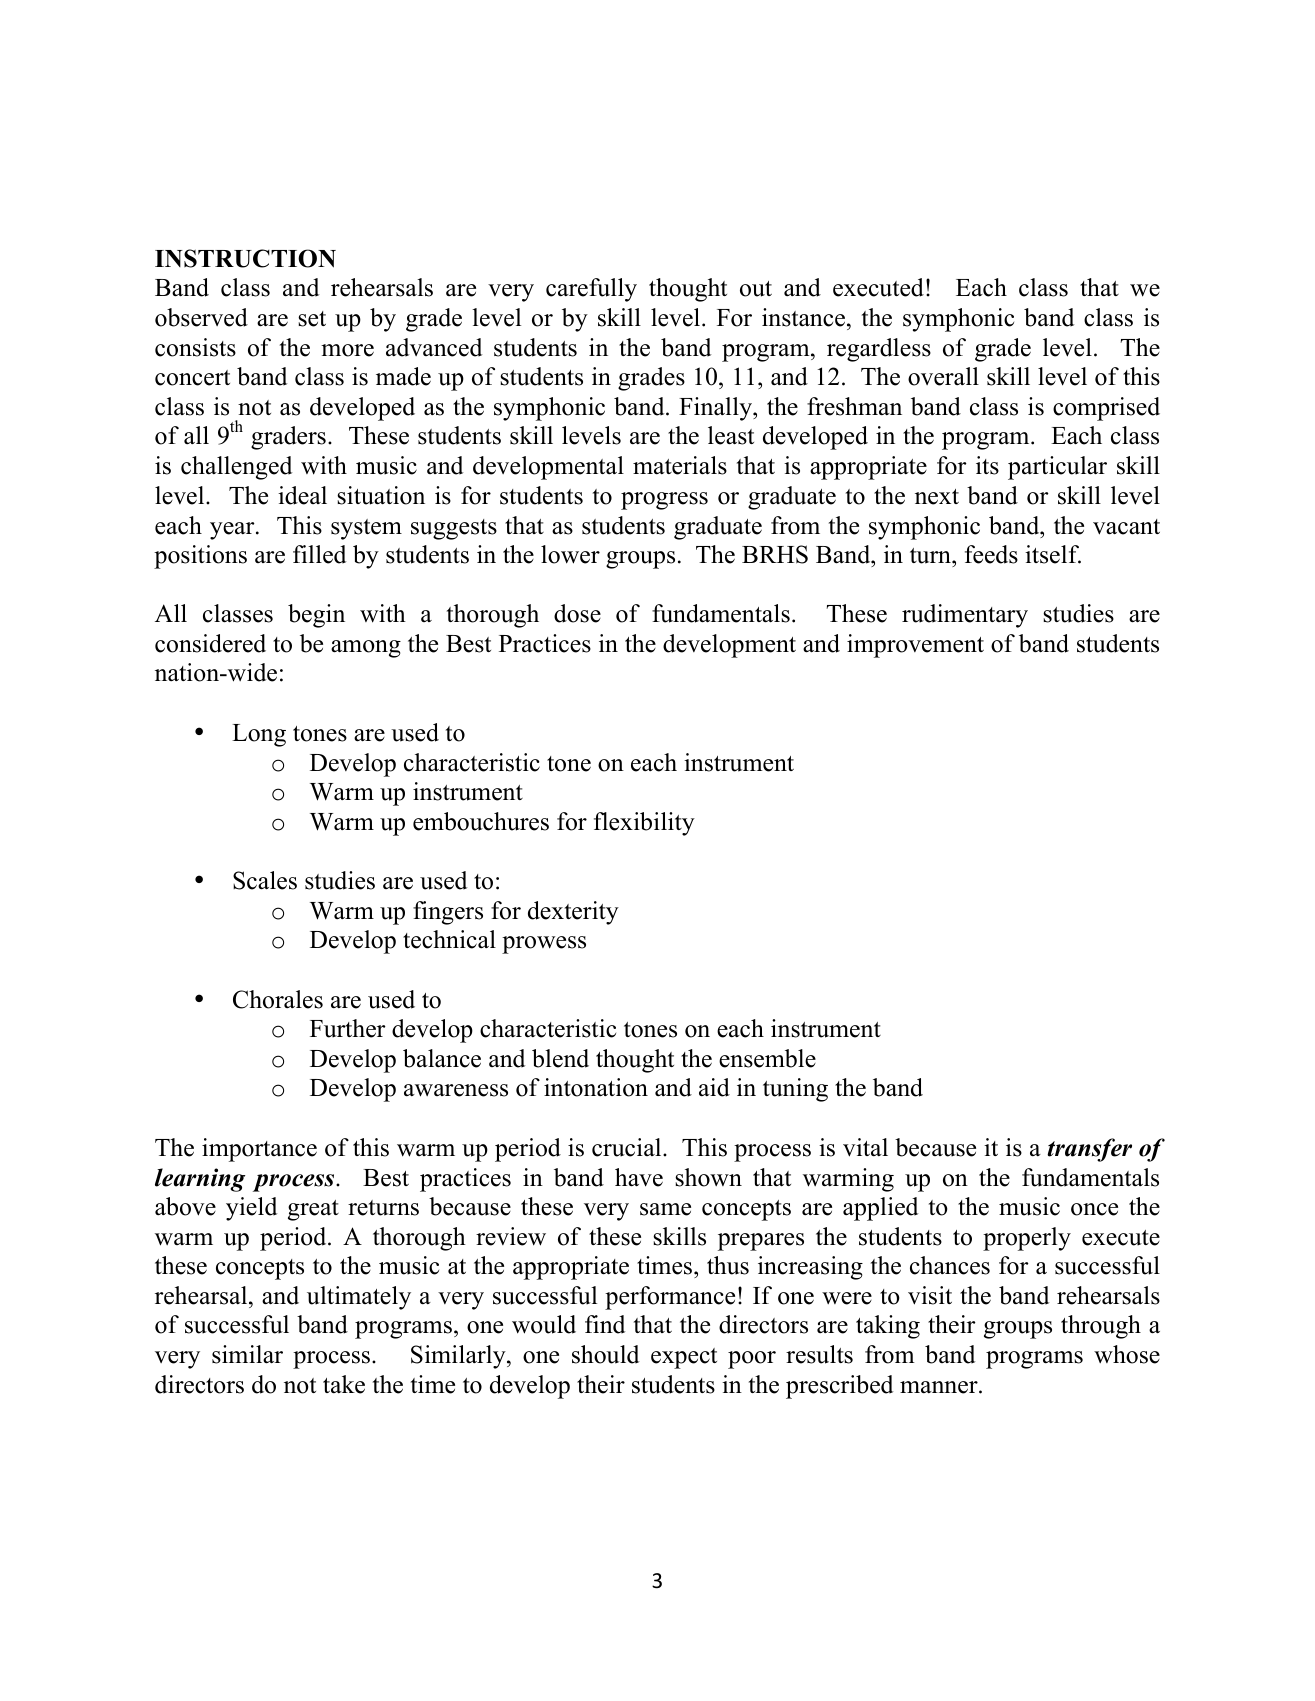 The height and width of the document is (1701, 1315). What do you see at coordinates (312, 319) in the document?
I see `set` at bounding box center [312, 319].
